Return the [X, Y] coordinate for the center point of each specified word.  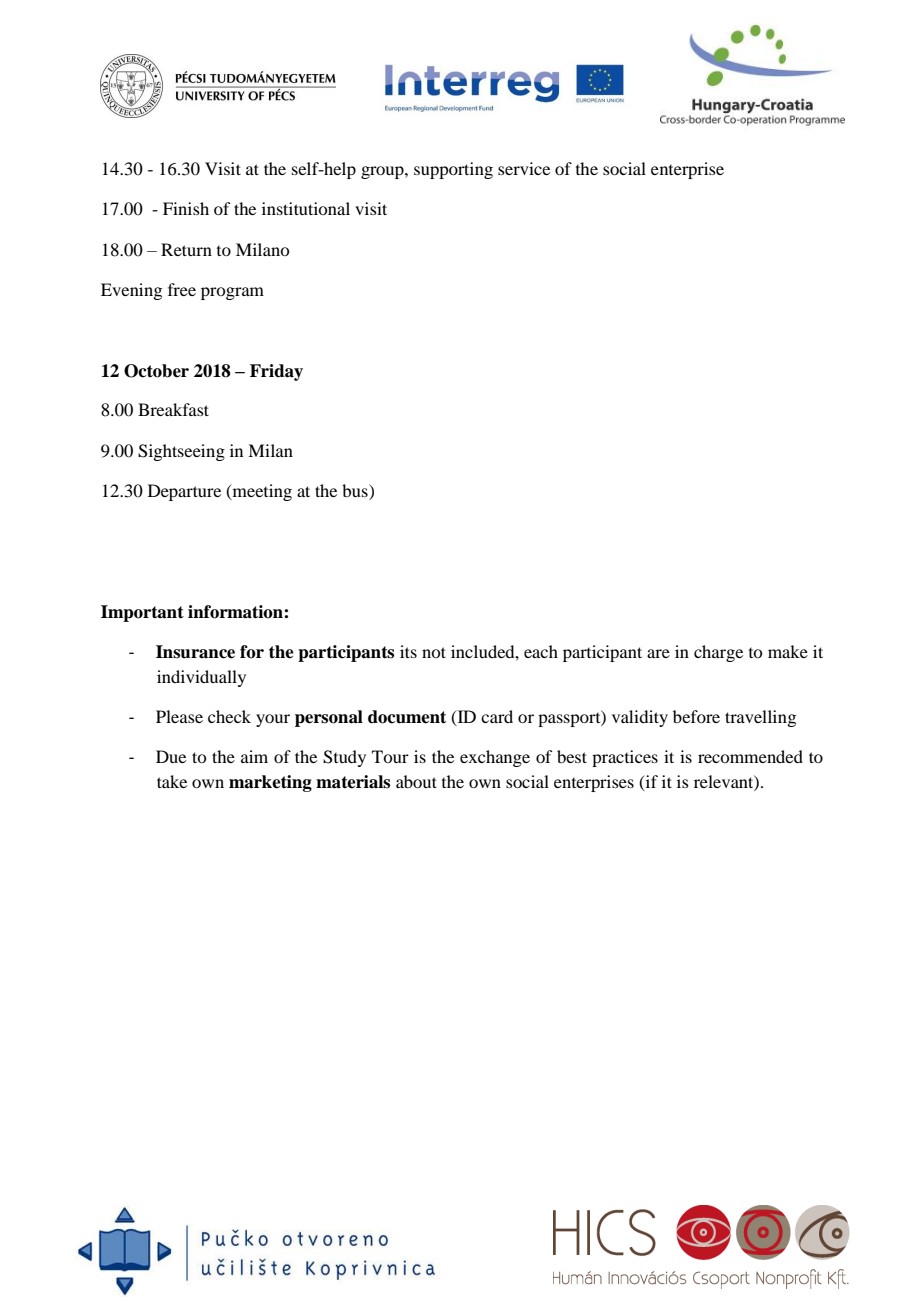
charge [718, 653]
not [434, 652]
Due [171, 756]
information [236, 612]
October [156, 371]
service [524, 168]
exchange [495, 758]
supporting [453, 170]
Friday [276, 372]
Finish [186, 208]
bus [356, 490]
